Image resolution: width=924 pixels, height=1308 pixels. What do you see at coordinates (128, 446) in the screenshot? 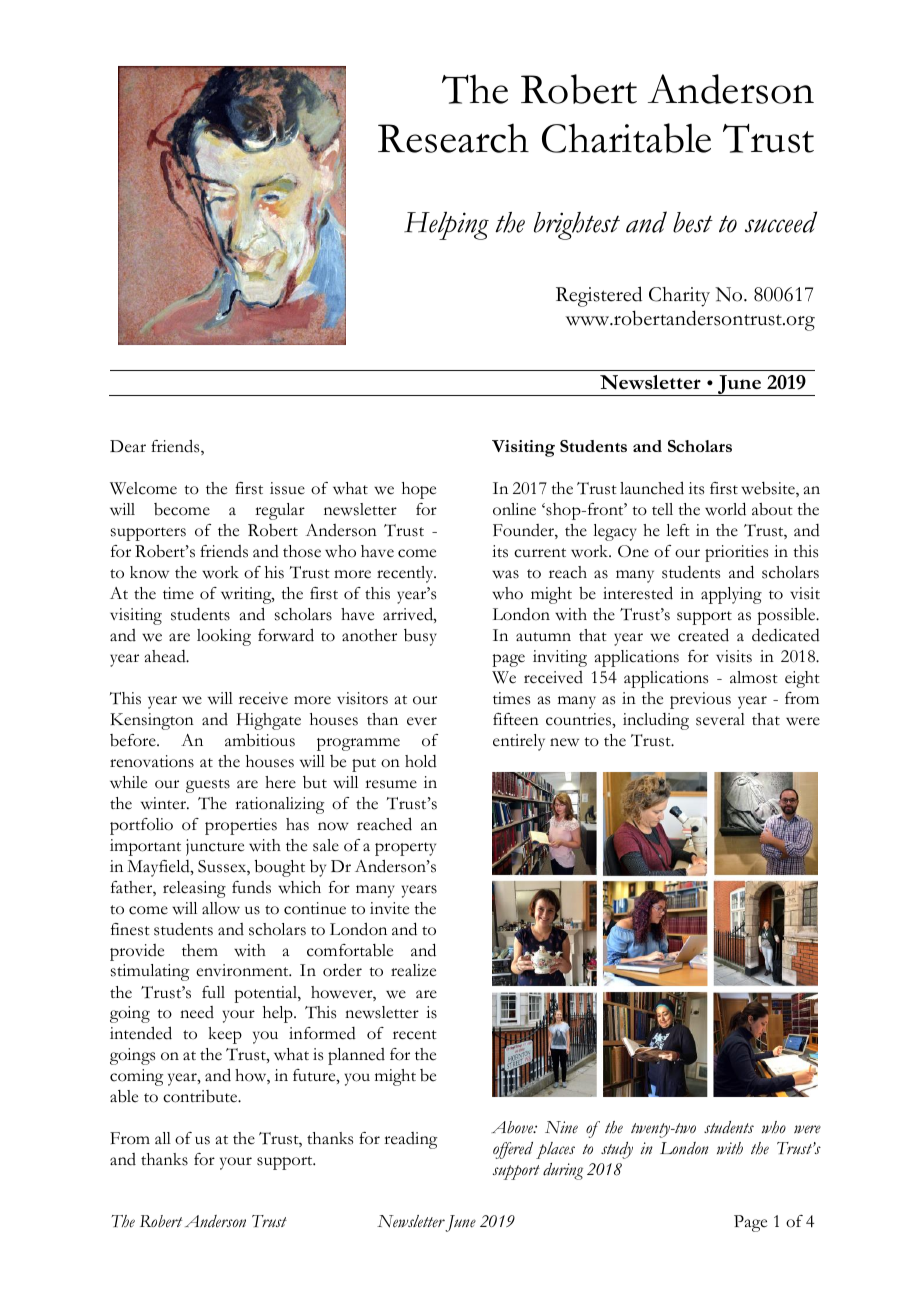
I see `Dear` at bounding box center [128, 446].
